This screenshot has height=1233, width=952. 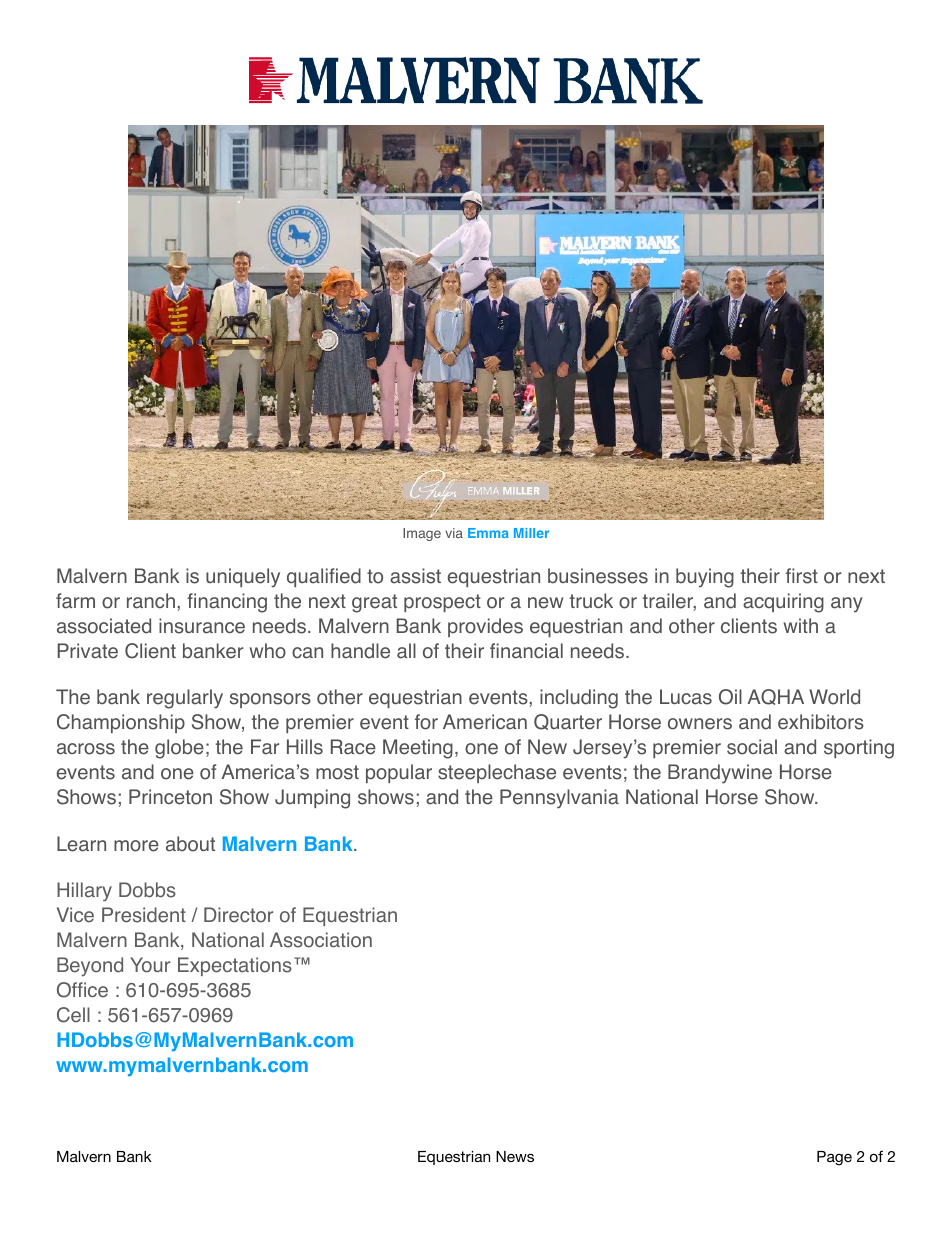 I want to click on News, so click(x=515, y=1156).
